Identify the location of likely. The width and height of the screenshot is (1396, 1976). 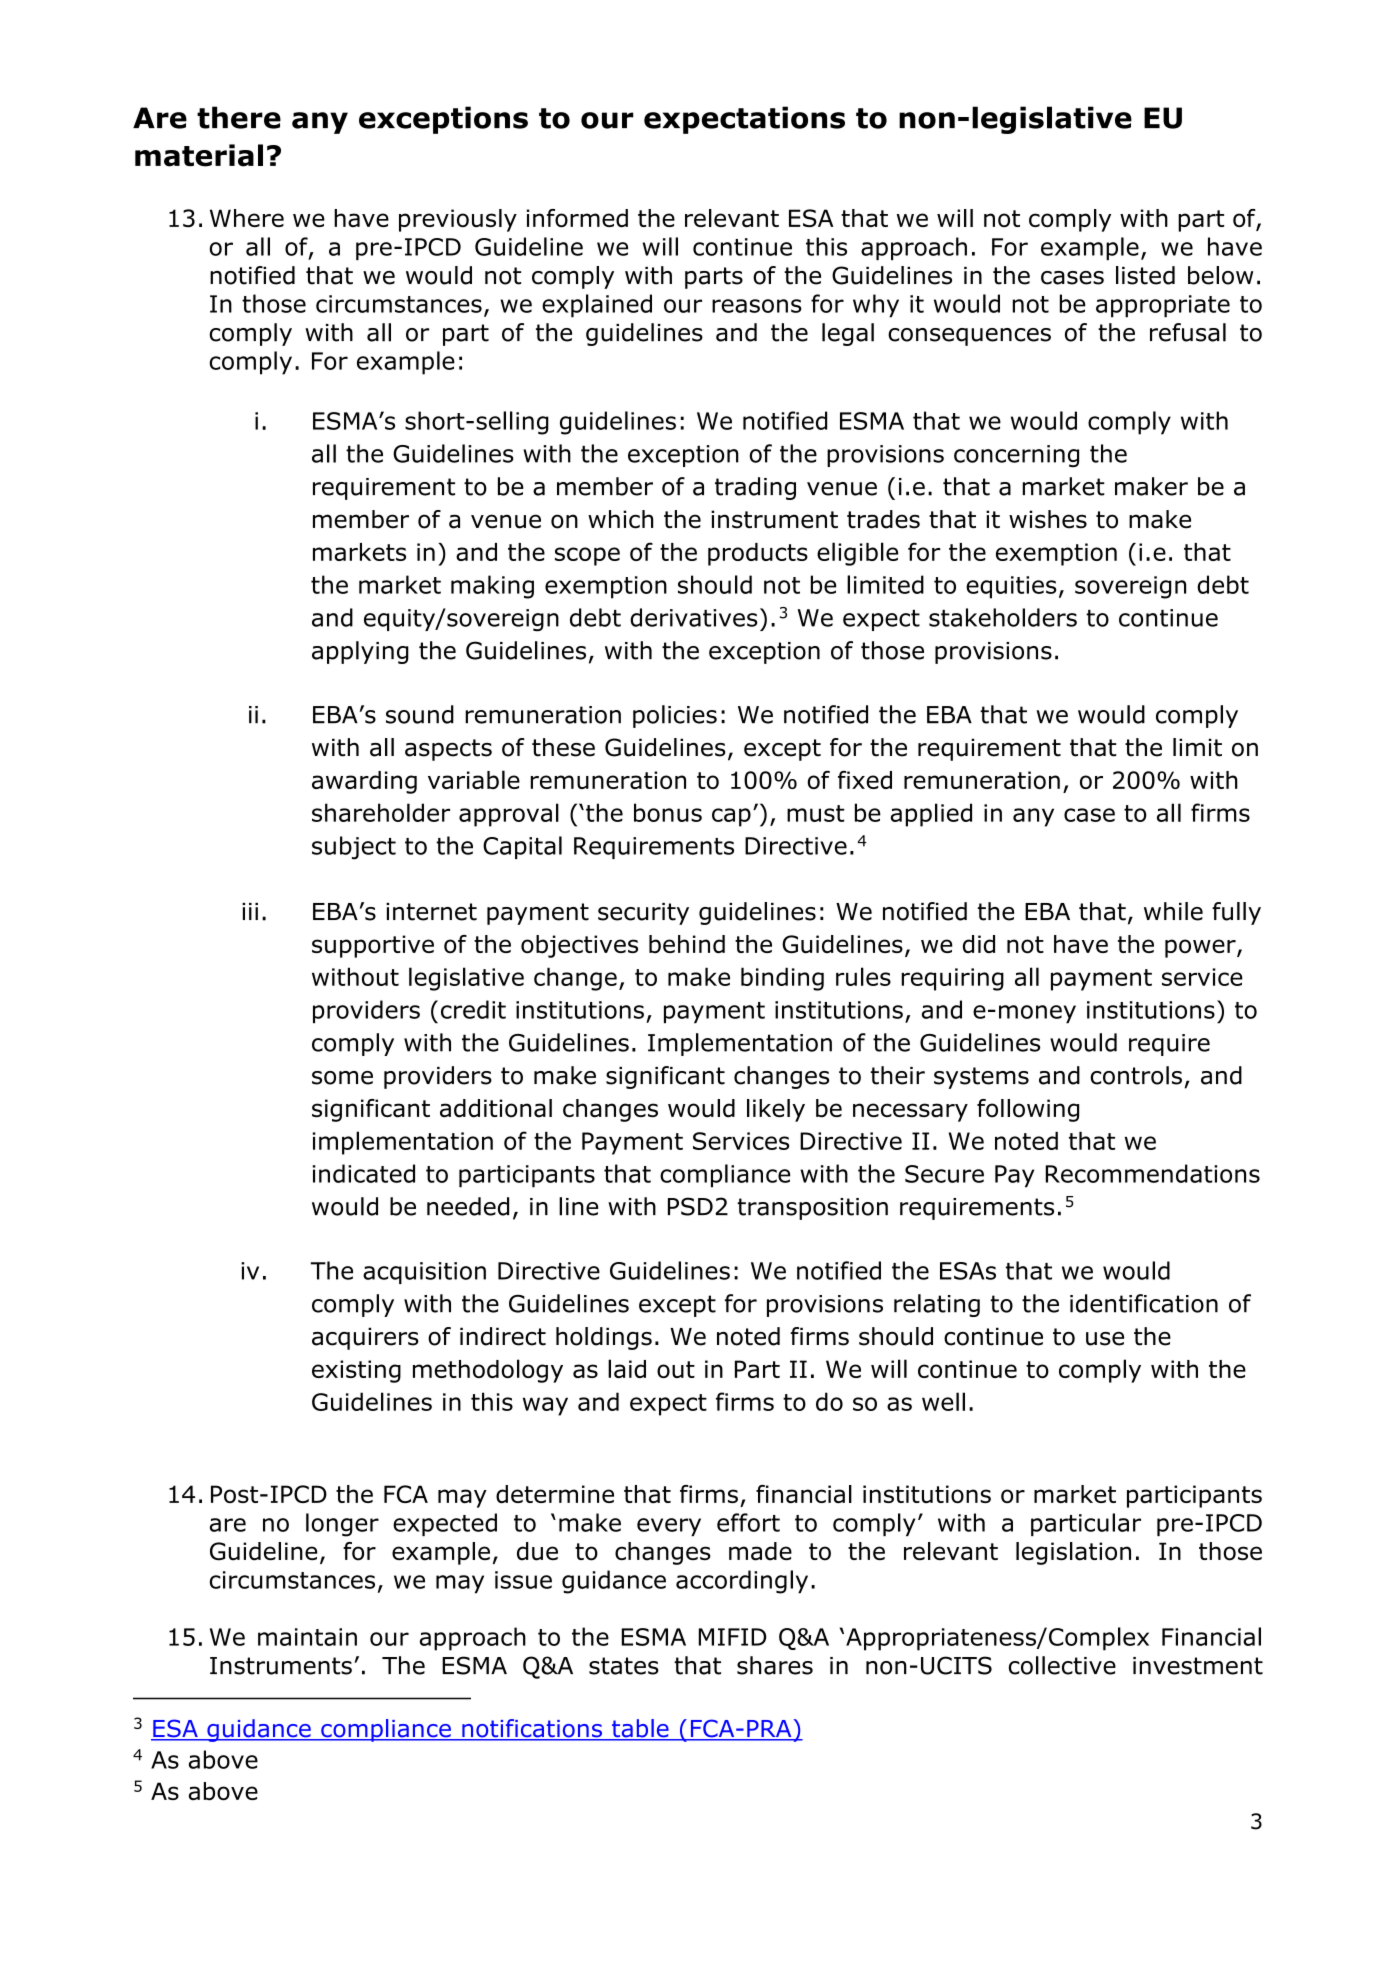
(776, 1110).
